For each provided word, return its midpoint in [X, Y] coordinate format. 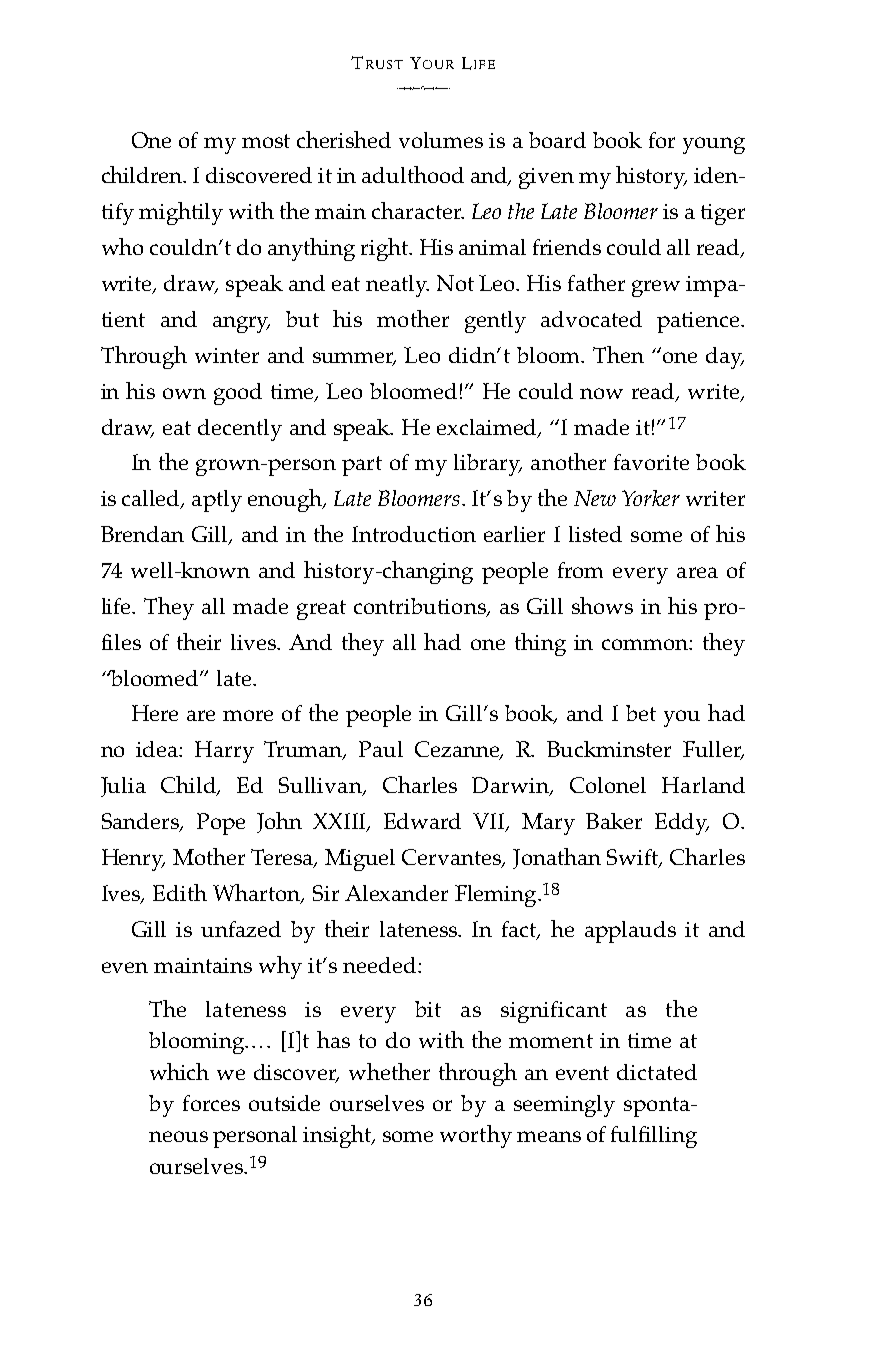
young [714, 145]
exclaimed [488, 428]
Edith [180, 892]
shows [602, 605]
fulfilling [654, 1137]
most [266, 141]
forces [211, 1103]
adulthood [413, 174]
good [238, 394]
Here [155, 713]
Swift [634, 858]
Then [618, 354]
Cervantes [453, 858]
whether [389, 1071]
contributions [421, 607]
